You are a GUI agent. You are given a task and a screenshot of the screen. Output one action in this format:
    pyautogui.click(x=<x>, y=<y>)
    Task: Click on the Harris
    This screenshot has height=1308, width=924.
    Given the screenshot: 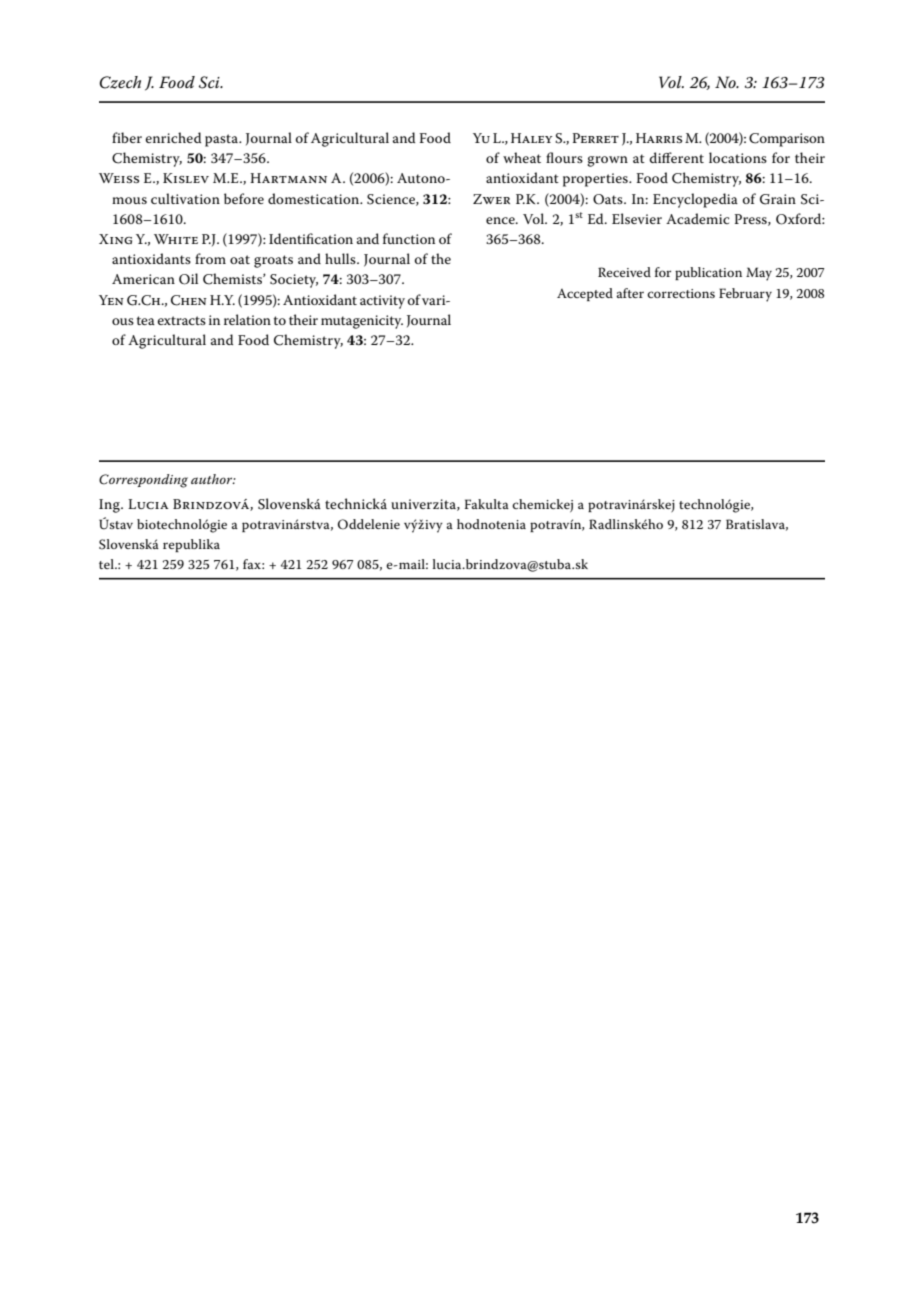 What is the action you would take?
    pyautogui.click(x=659, y=138)
